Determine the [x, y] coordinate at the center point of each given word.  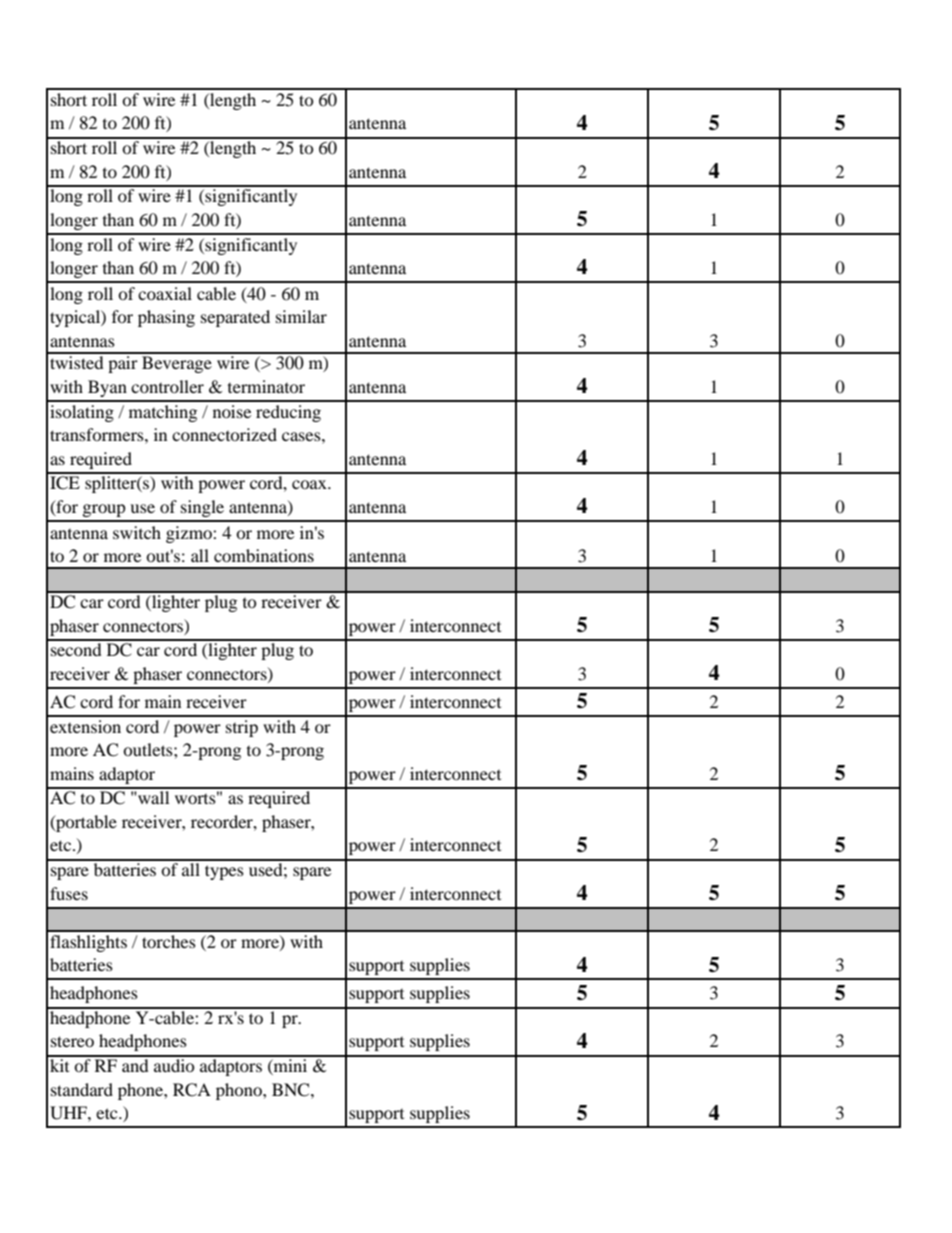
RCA [192, 1090]
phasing [166, 318]
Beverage [177, 364]
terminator [266, 386]
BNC [292, 1090]
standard [82, 1089]
